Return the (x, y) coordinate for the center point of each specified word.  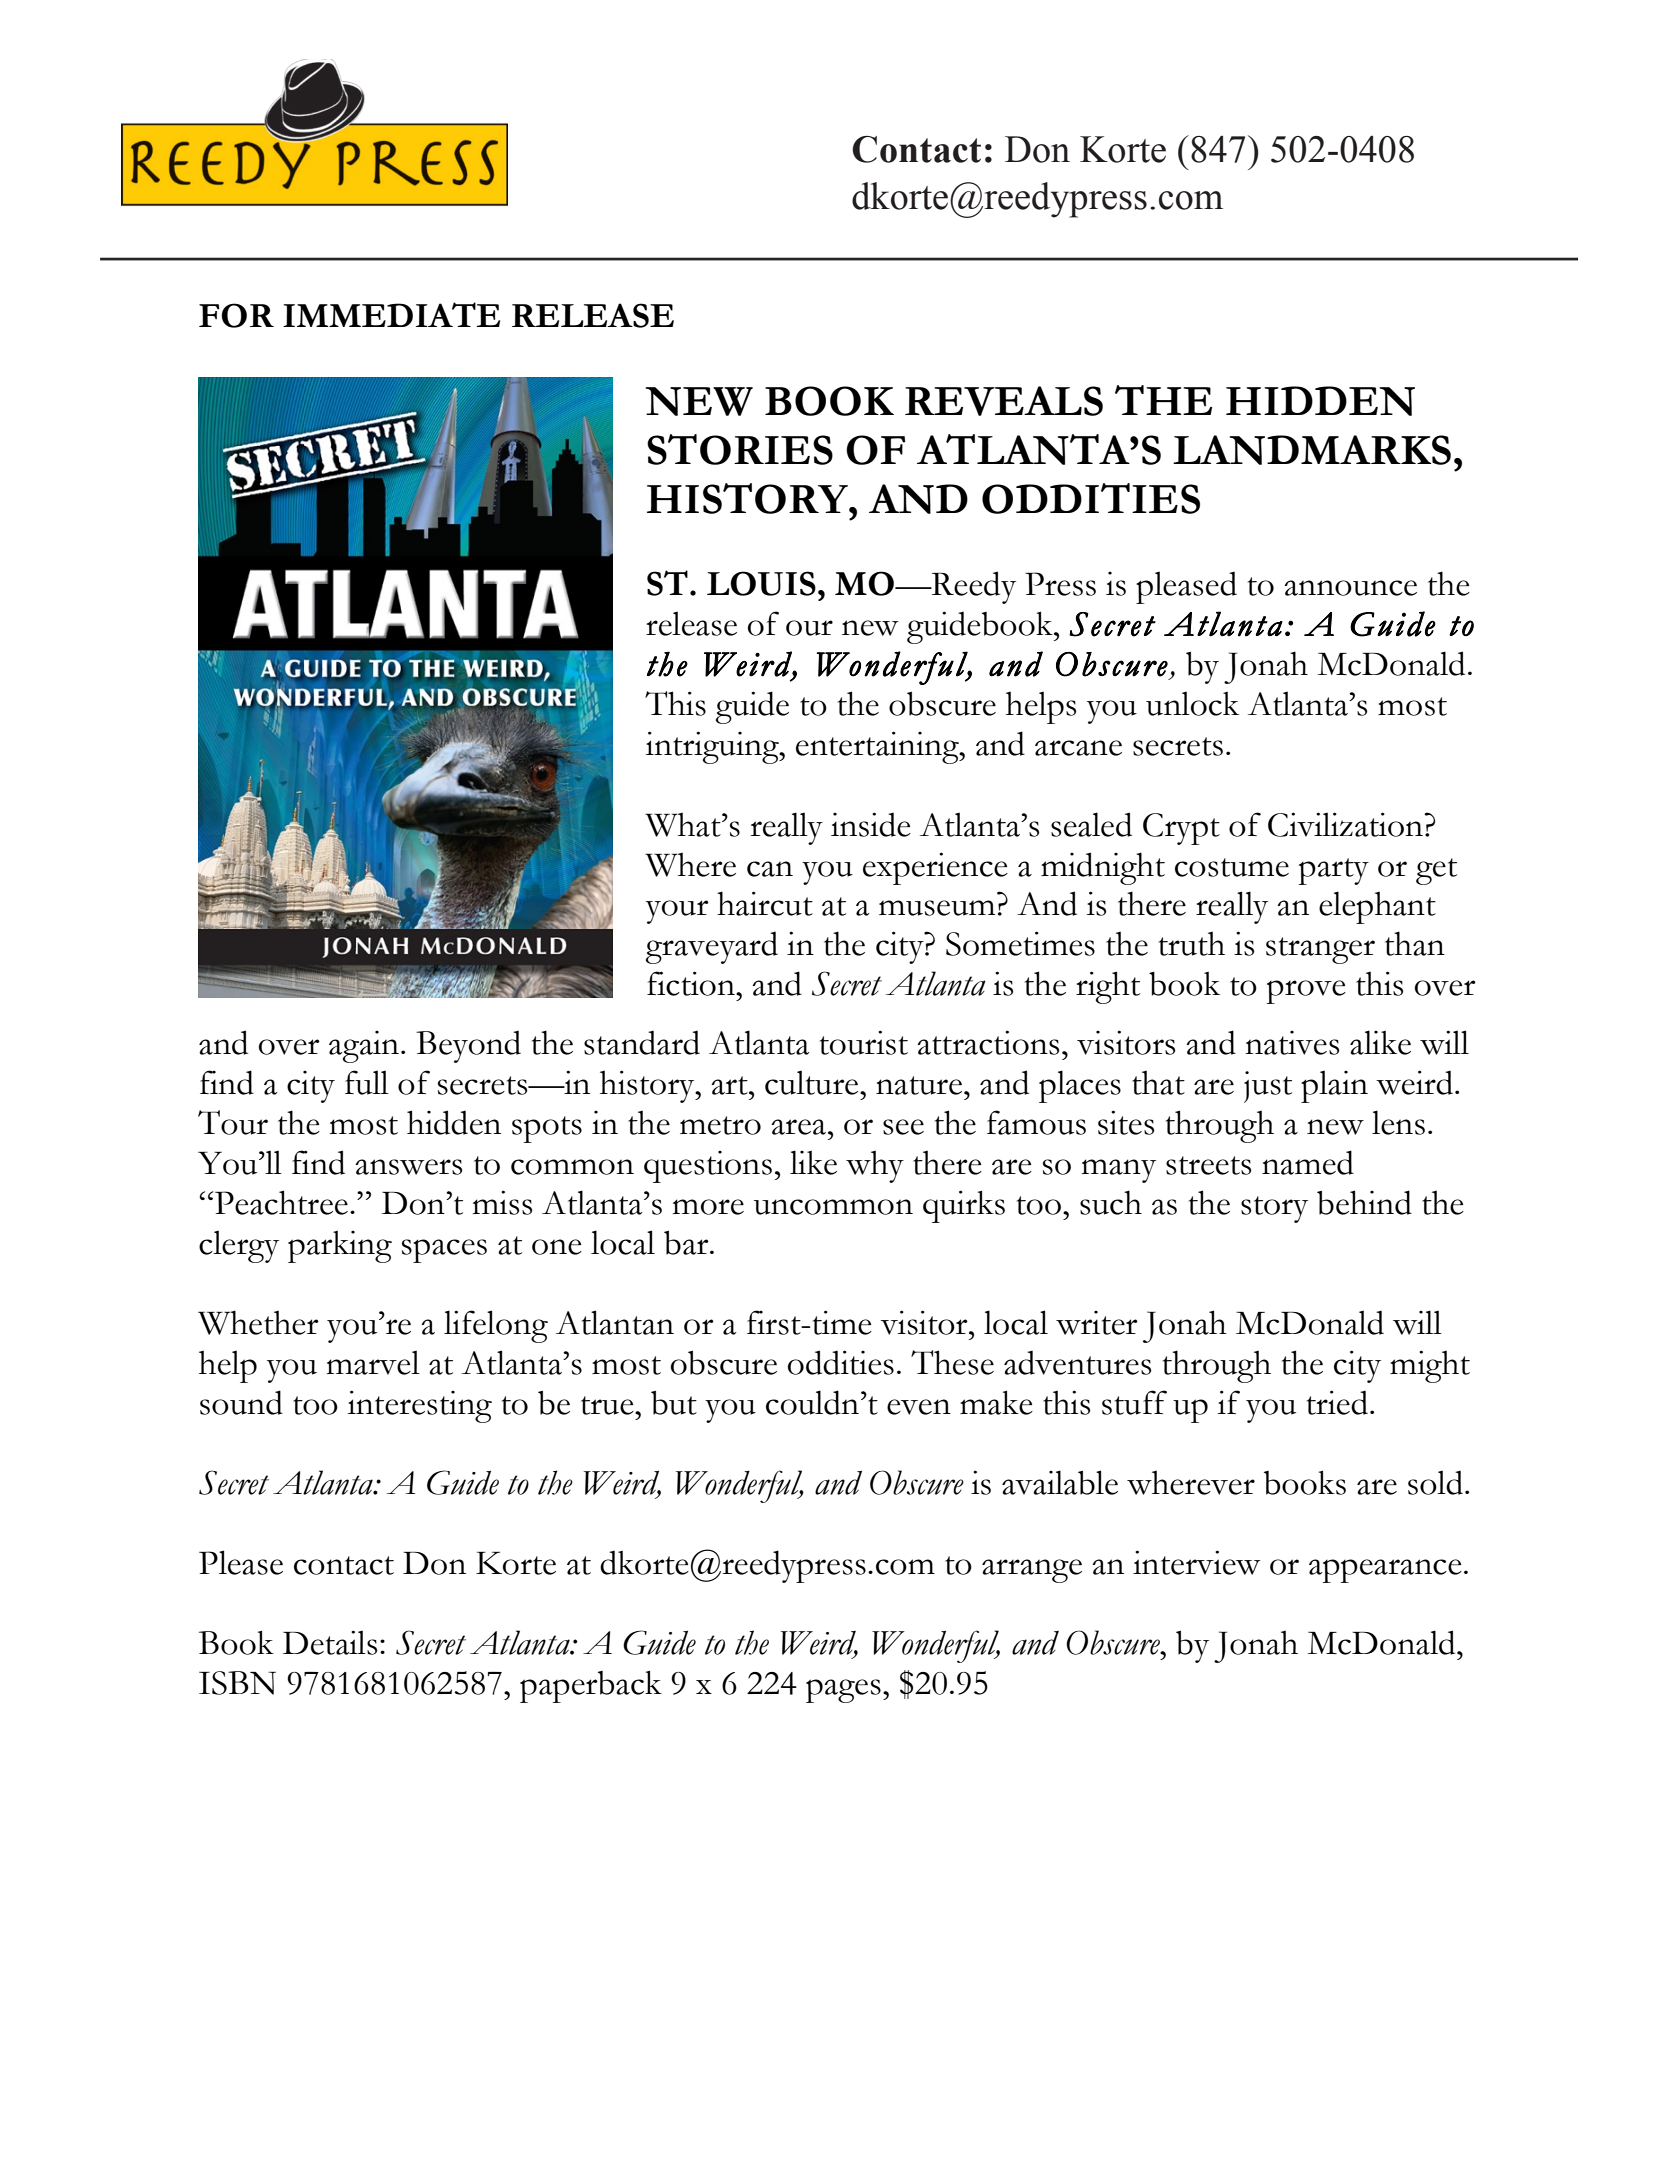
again (365, 1047)
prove (1306, 992)
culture (813, 1082)
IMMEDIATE (391, 314)
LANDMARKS (1312, 450)
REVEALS (1004, 401)
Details (330, 1642)
